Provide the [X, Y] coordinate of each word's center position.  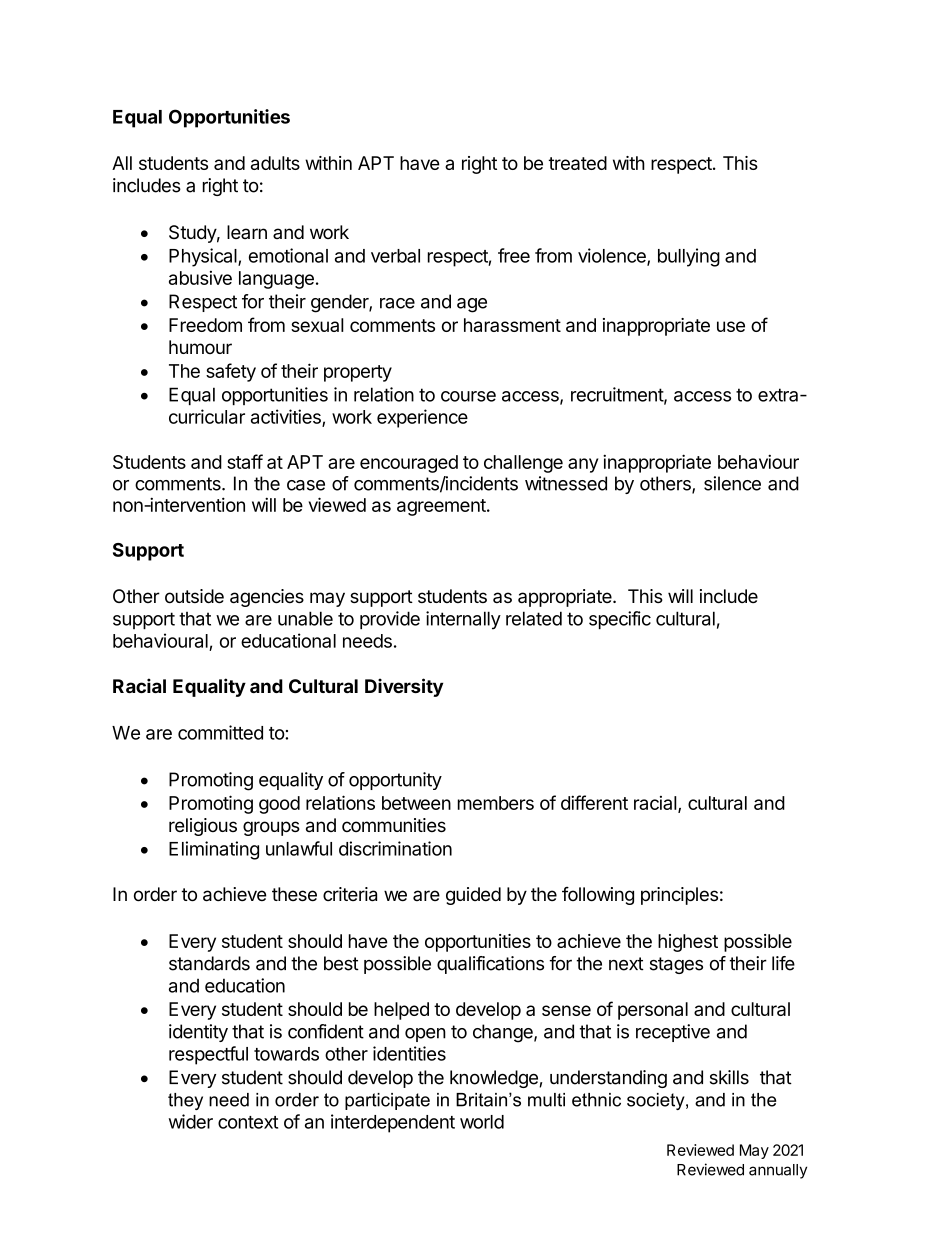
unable [305, 618]
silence [732, 483]
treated [577, 163]
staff [245, 461]
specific [620, 620]
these [294, 894]
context [248, 1122]
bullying [689, 257]
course [468, 396]
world [482, 1122]
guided [473, 896]
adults [275, 163]
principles [679, 896]
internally [463, 620]
